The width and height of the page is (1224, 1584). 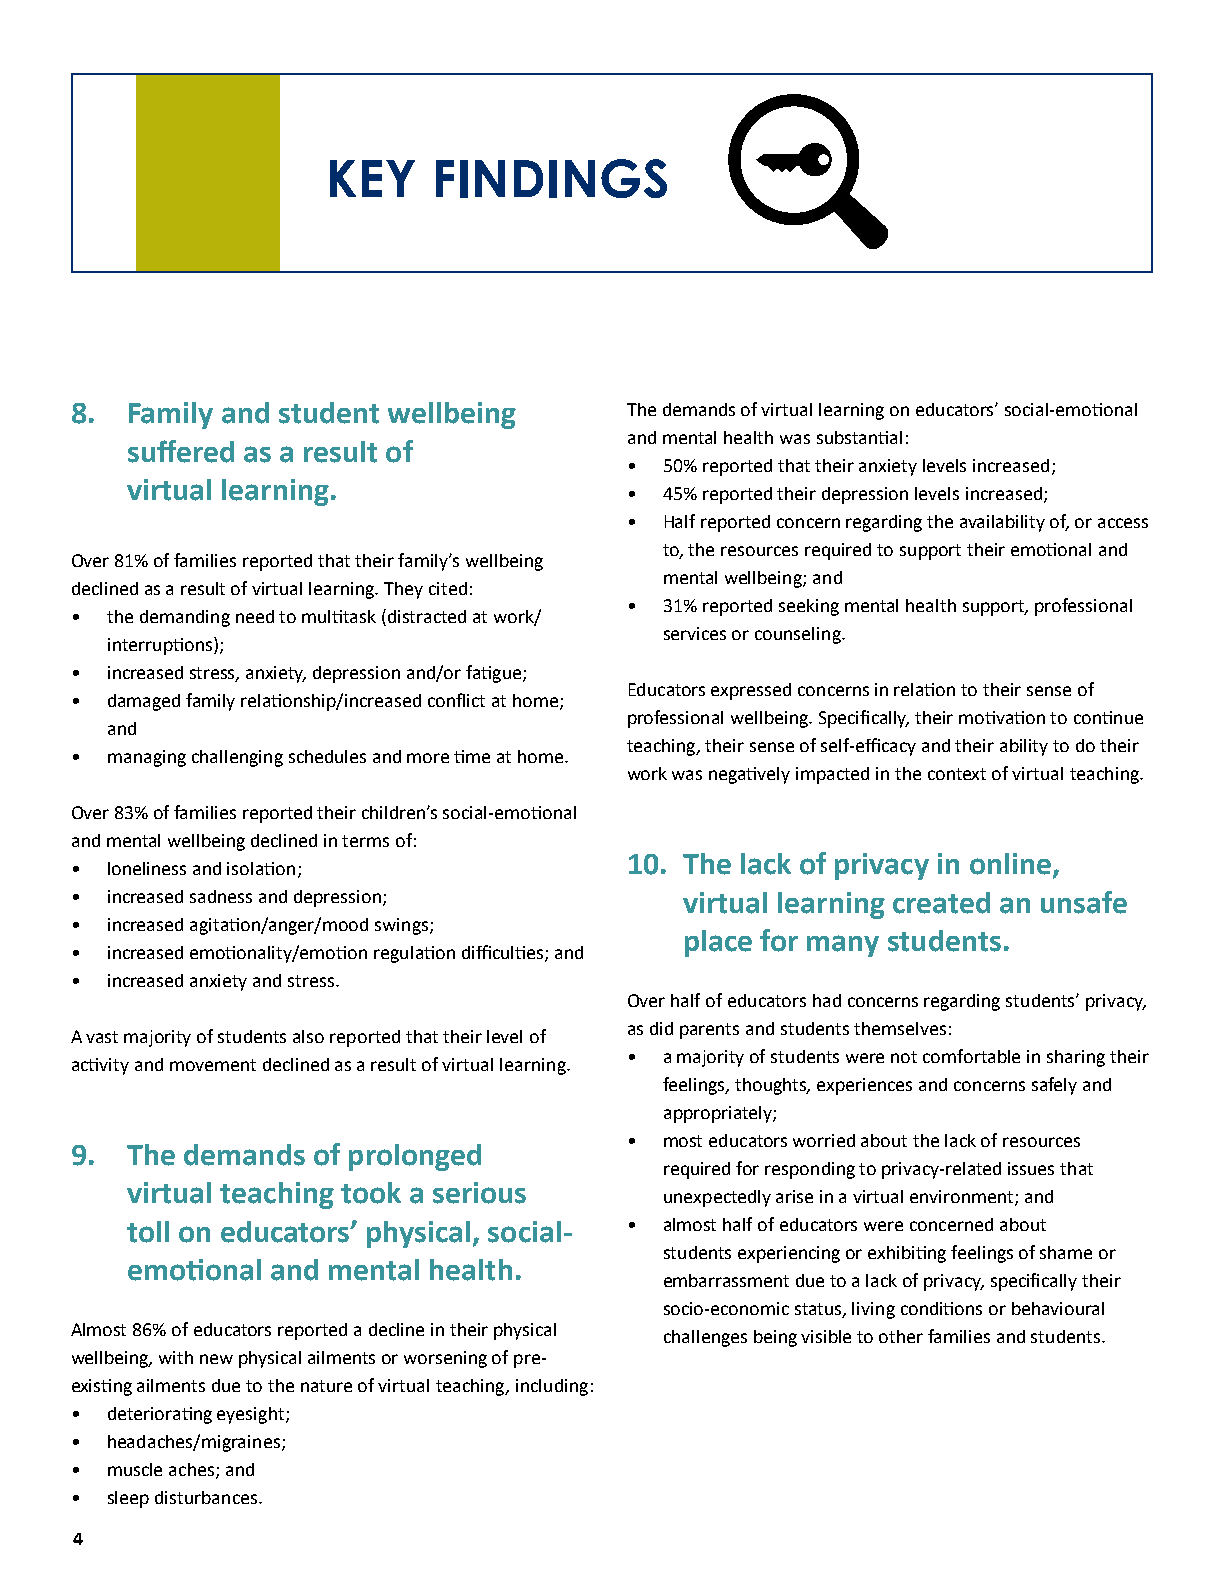 I want to click on access, so click(x=1123, y=523).
